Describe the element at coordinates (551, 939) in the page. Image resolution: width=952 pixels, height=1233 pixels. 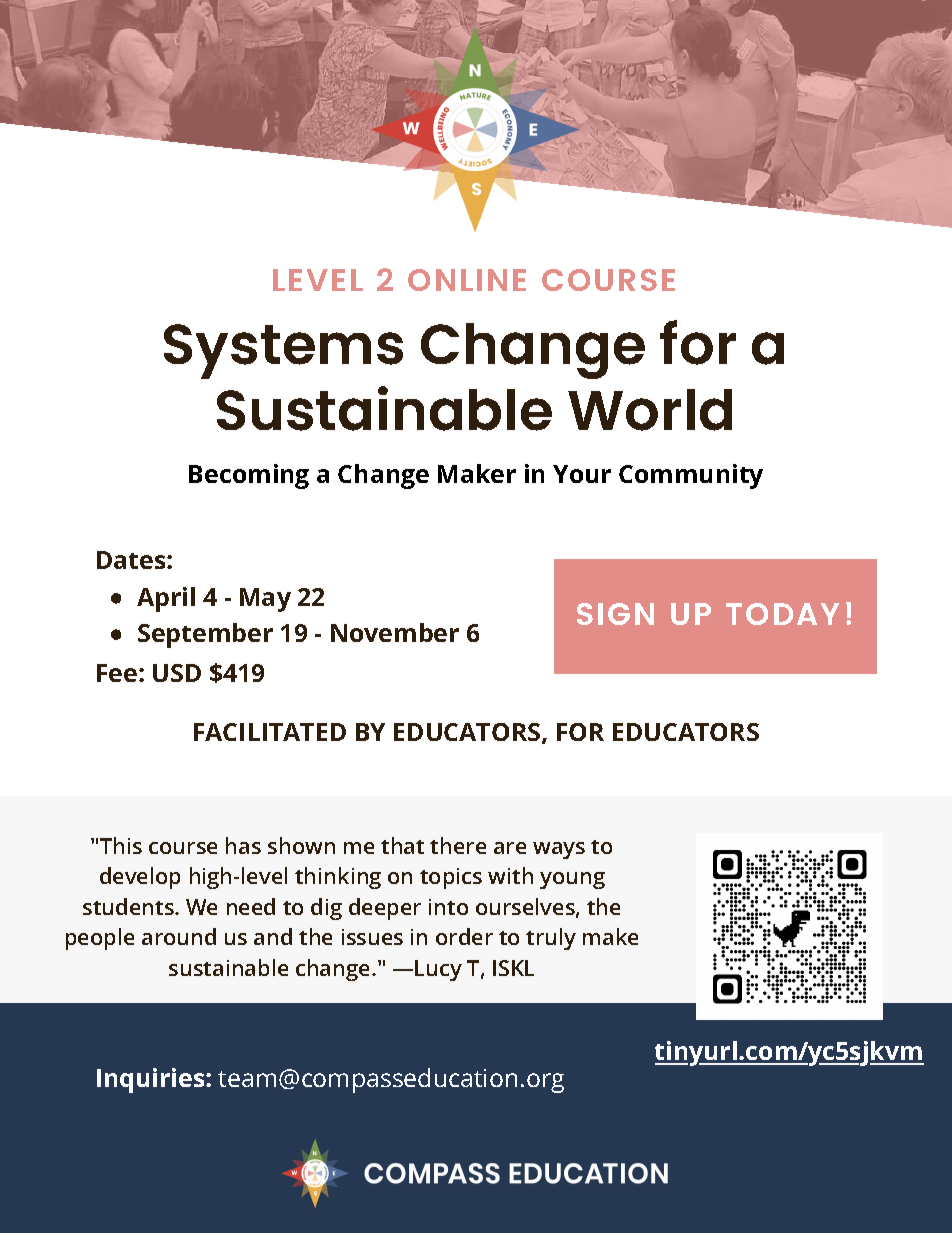
I see `truly` at that location.
